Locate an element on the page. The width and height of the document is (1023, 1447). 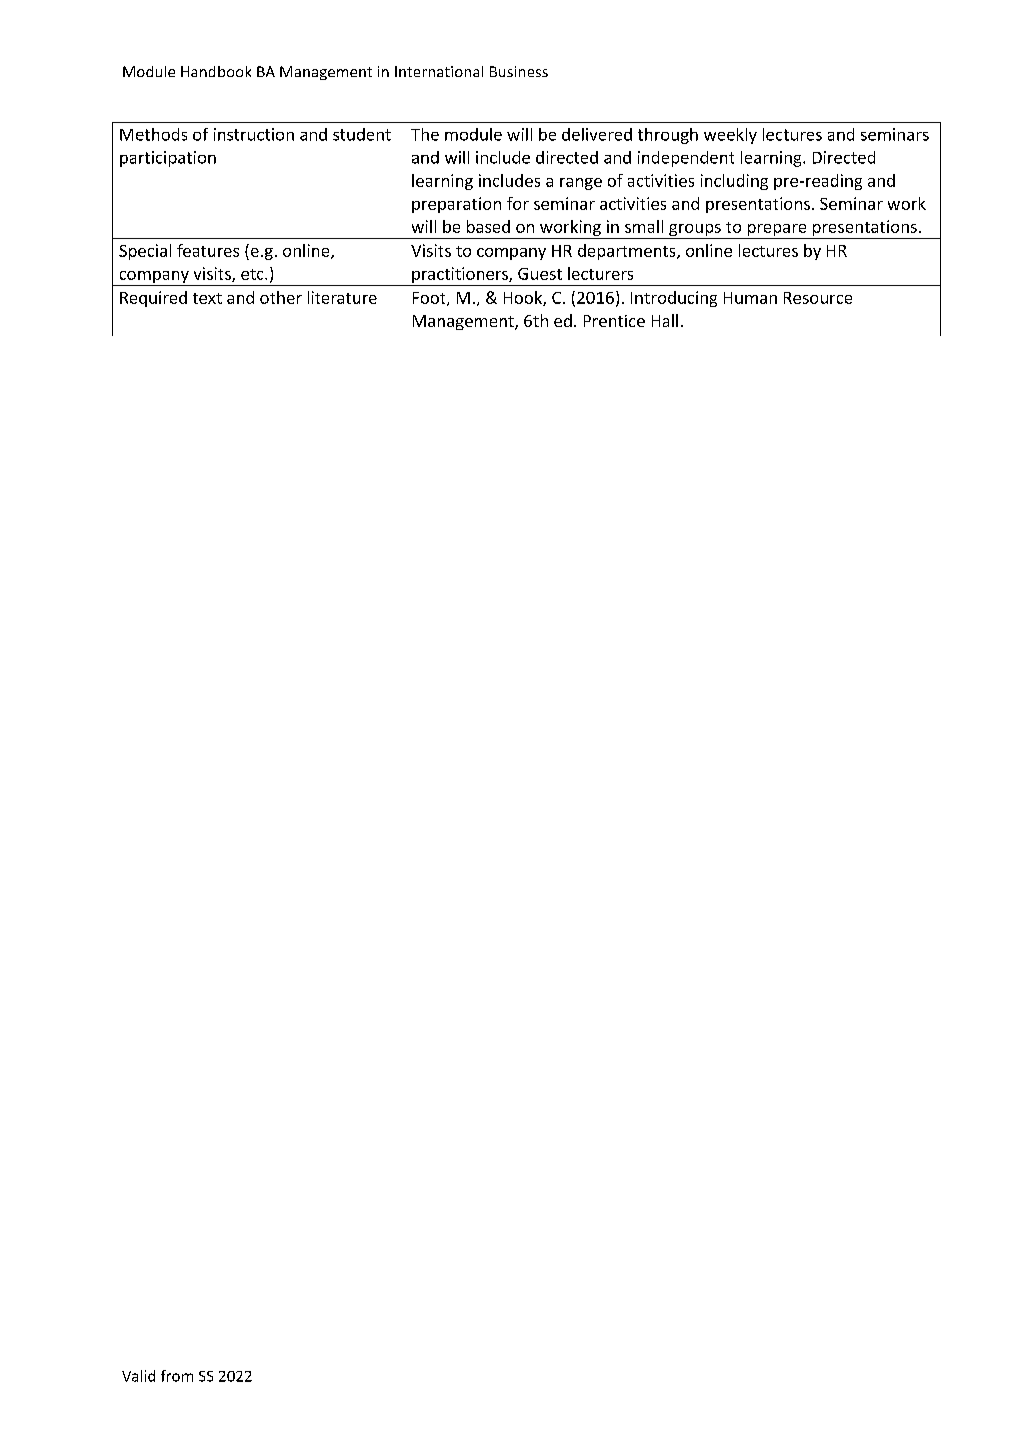
from is located at coordinates (177, 1376).
